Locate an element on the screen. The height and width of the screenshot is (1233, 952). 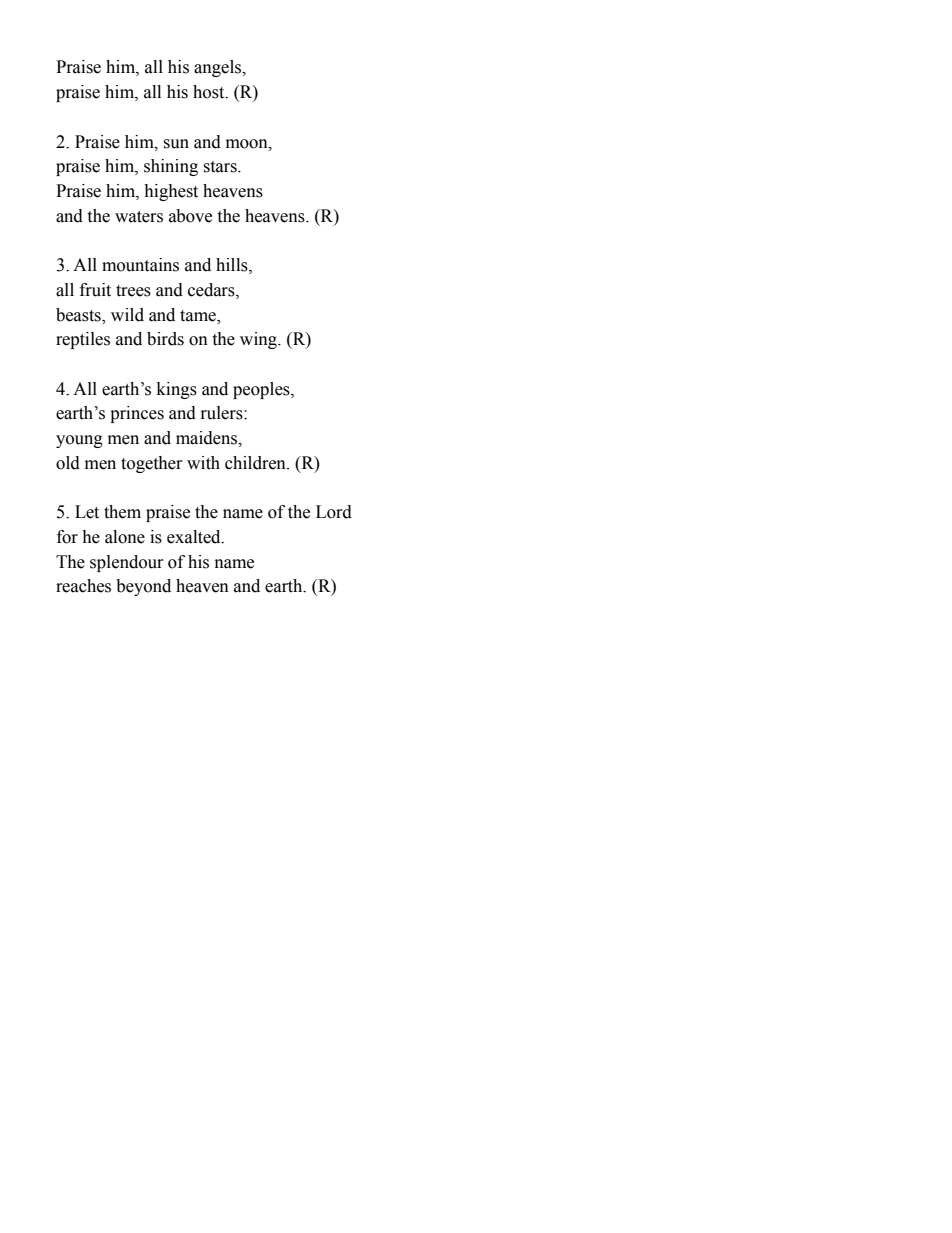
waters is located at coordinates (139, 217).
